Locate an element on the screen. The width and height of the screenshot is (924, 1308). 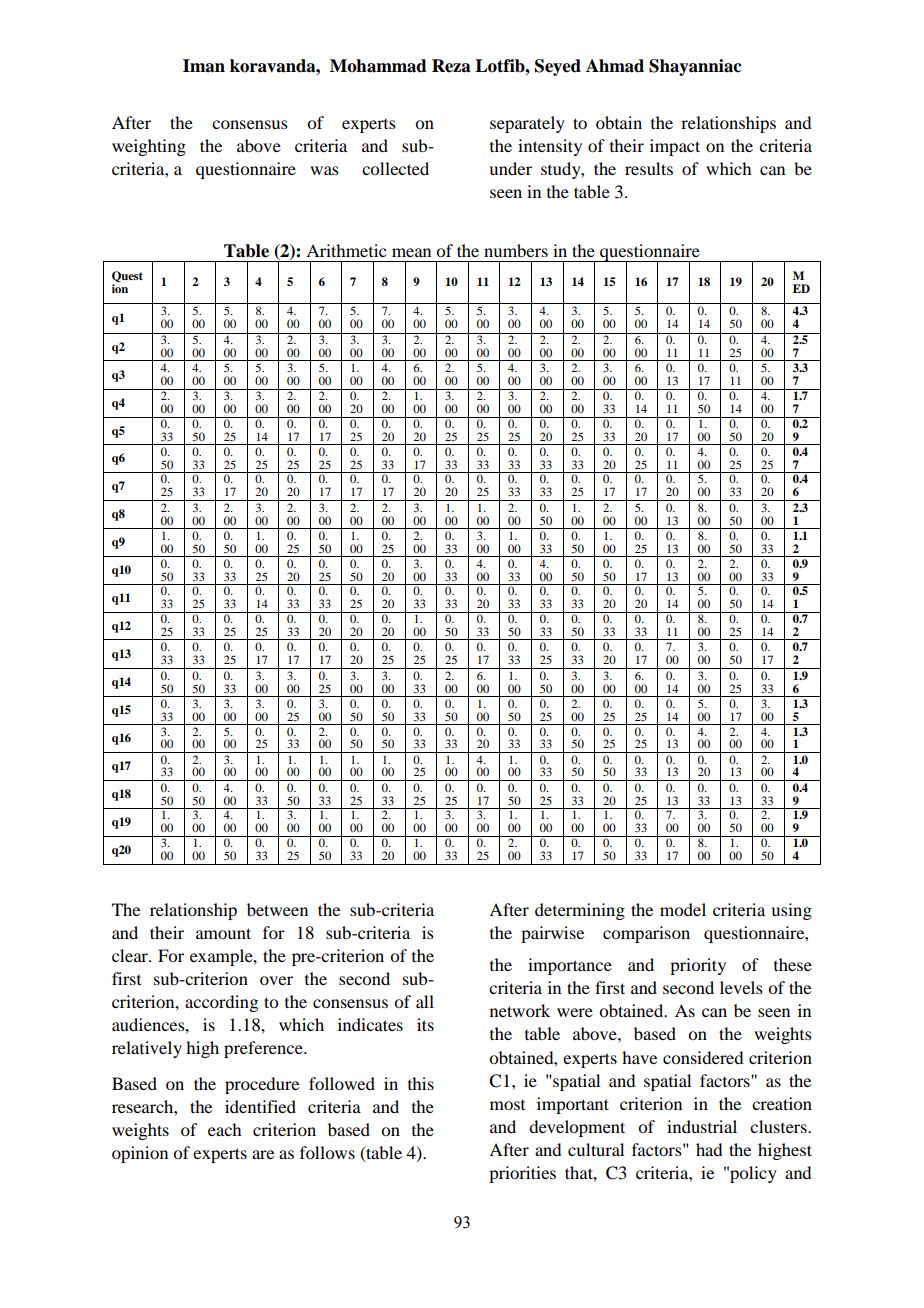
determining is located at coordinates (580, 911).
